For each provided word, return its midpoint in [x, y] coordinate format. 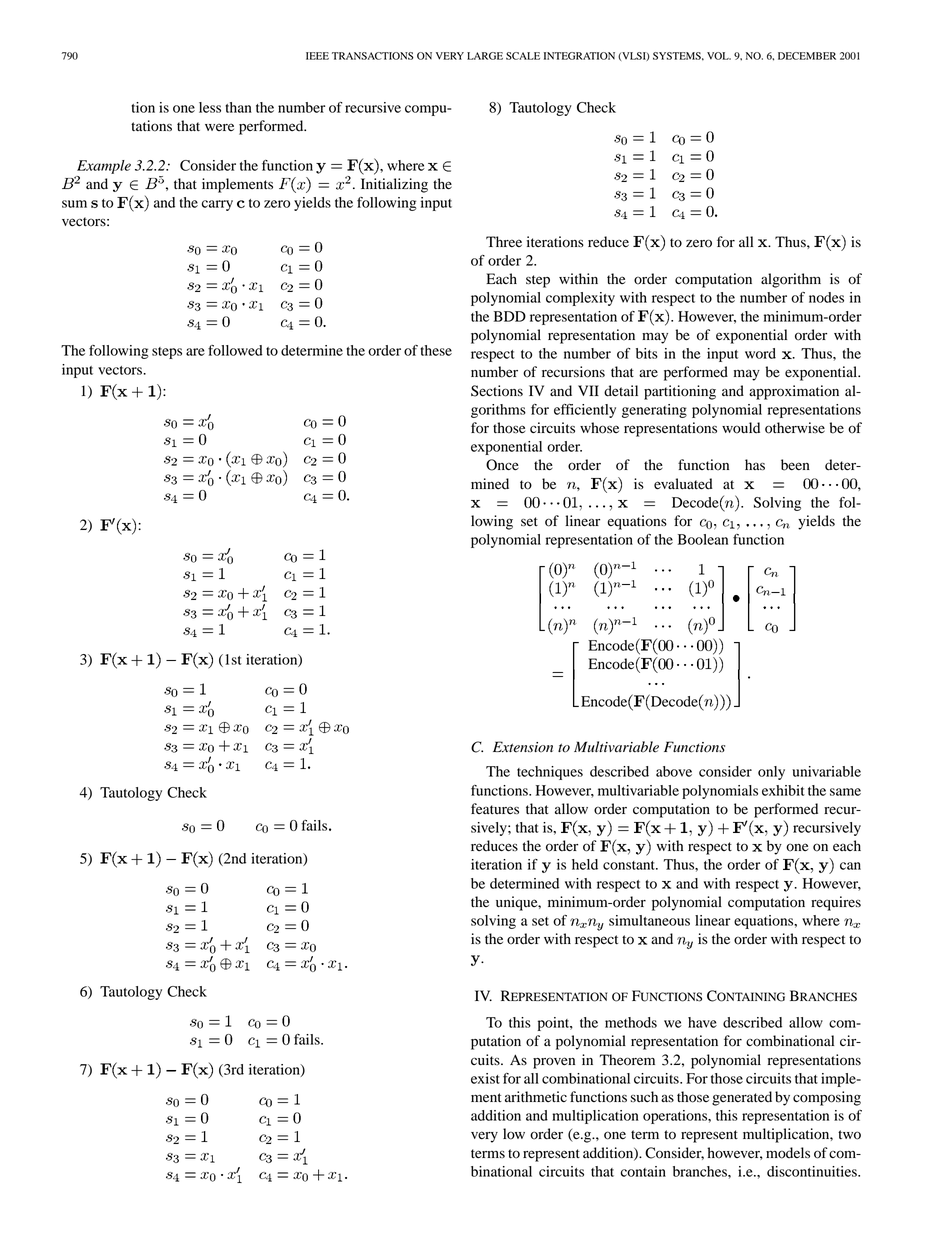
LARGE [485, 56]
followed [235, 350]
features [495, 808]
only [771, 773]
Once [502, 465]
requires [836, 903]
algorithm [791, 280]
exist [485, 1078]
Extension [523, 747]
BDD [510, 316]
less [210, 107]
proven [554, 1063]
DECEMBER [807, 56]
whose [599, 428]
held [585, 864]
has [755, 464]
